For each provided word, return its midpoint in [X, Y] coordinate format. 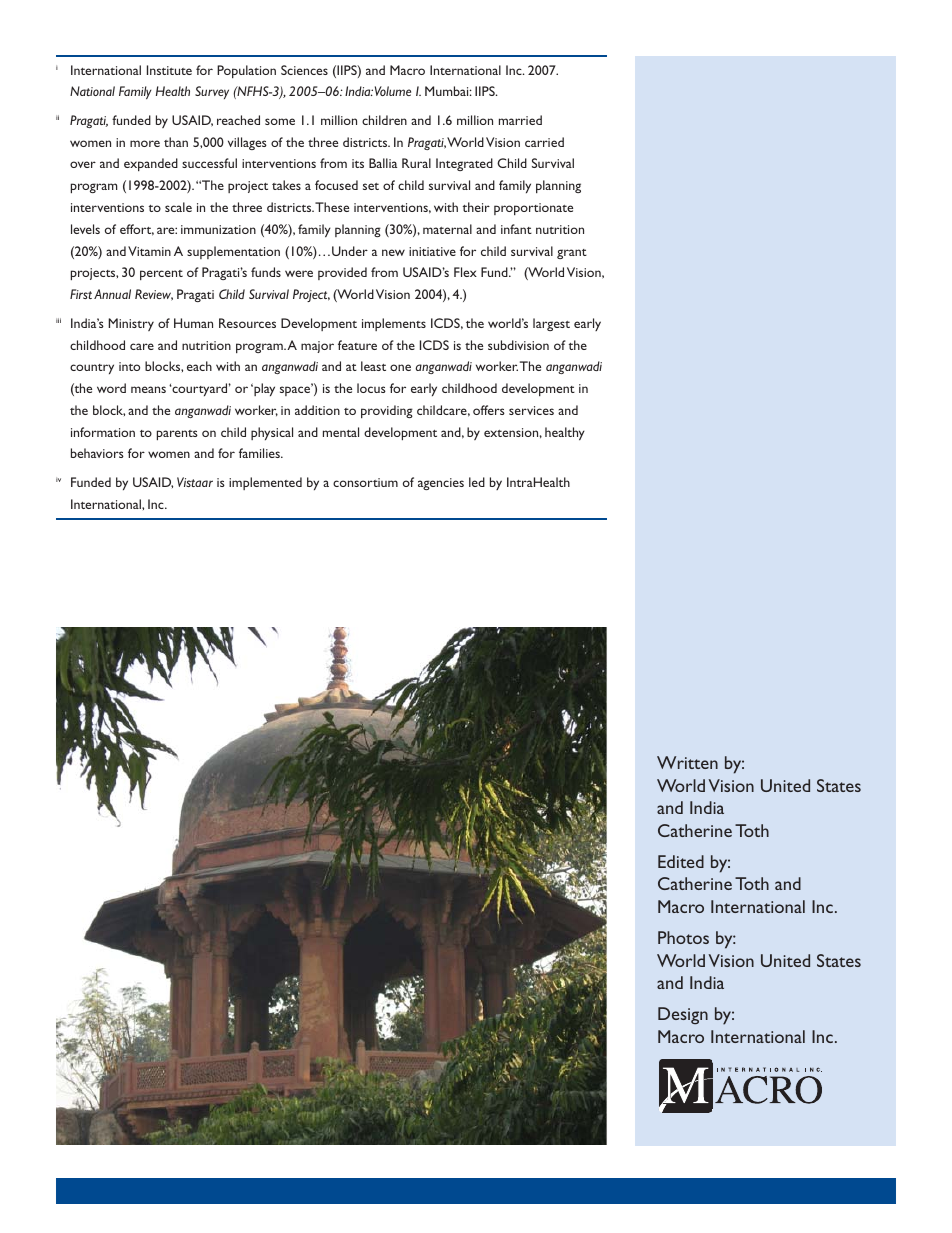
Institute [169, 70]
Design [683, 1016]
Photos [683, 937]
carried [544, 142]
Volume [393, 91]
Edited [681, 861]
